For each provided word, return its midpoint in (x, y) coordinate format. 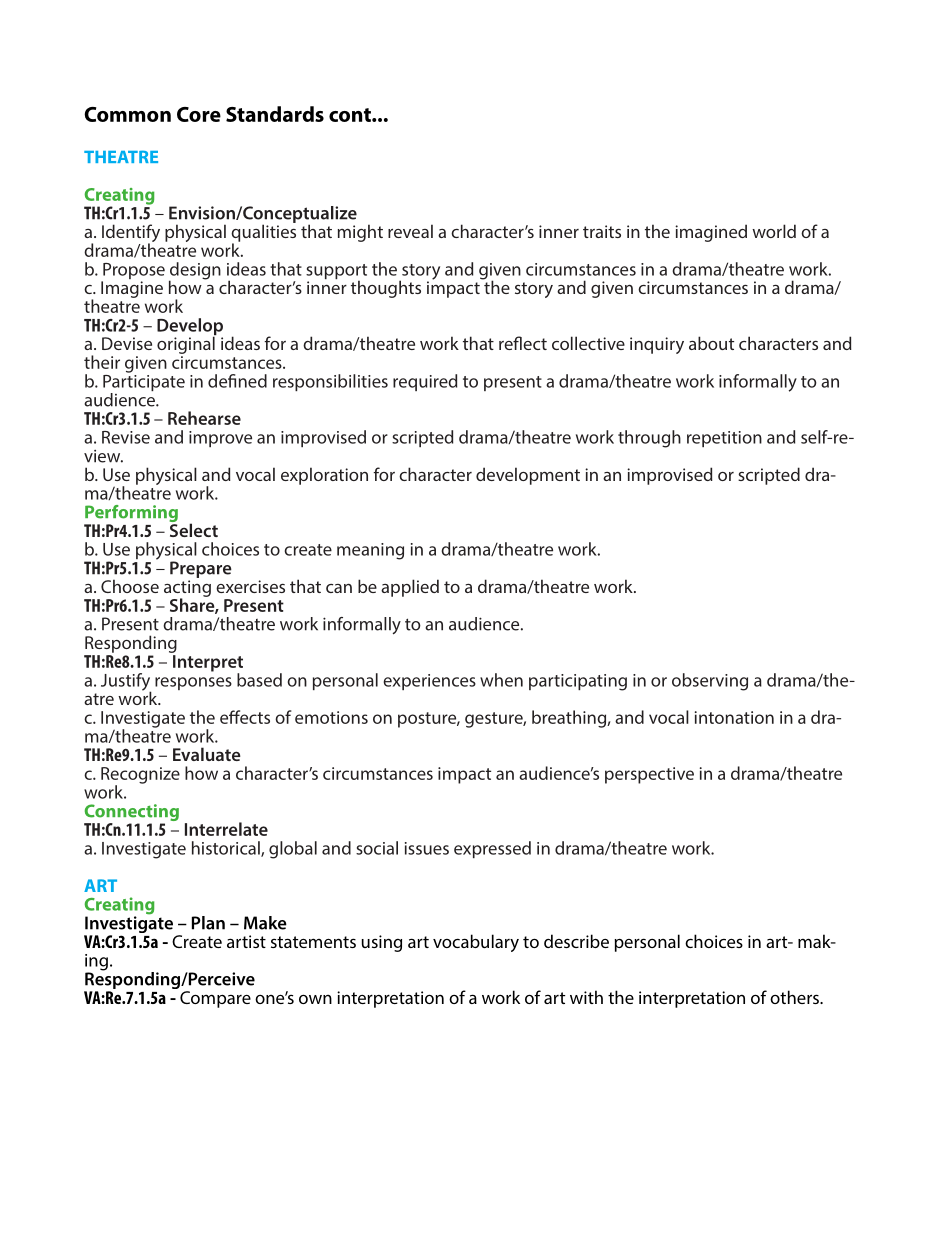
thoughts (386, 289)
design (195, 272)
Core (199, 114)
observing (710, 682)
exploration (324, 476)
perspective (649, 775)
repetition (724, 439)
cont (351, 115)
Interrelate (226, 829)
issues (427, 848)
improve (220, 439)
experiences (429, 682)
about (711, 343)
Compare (215, 999)
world (774, 231)
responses (193, 683)
